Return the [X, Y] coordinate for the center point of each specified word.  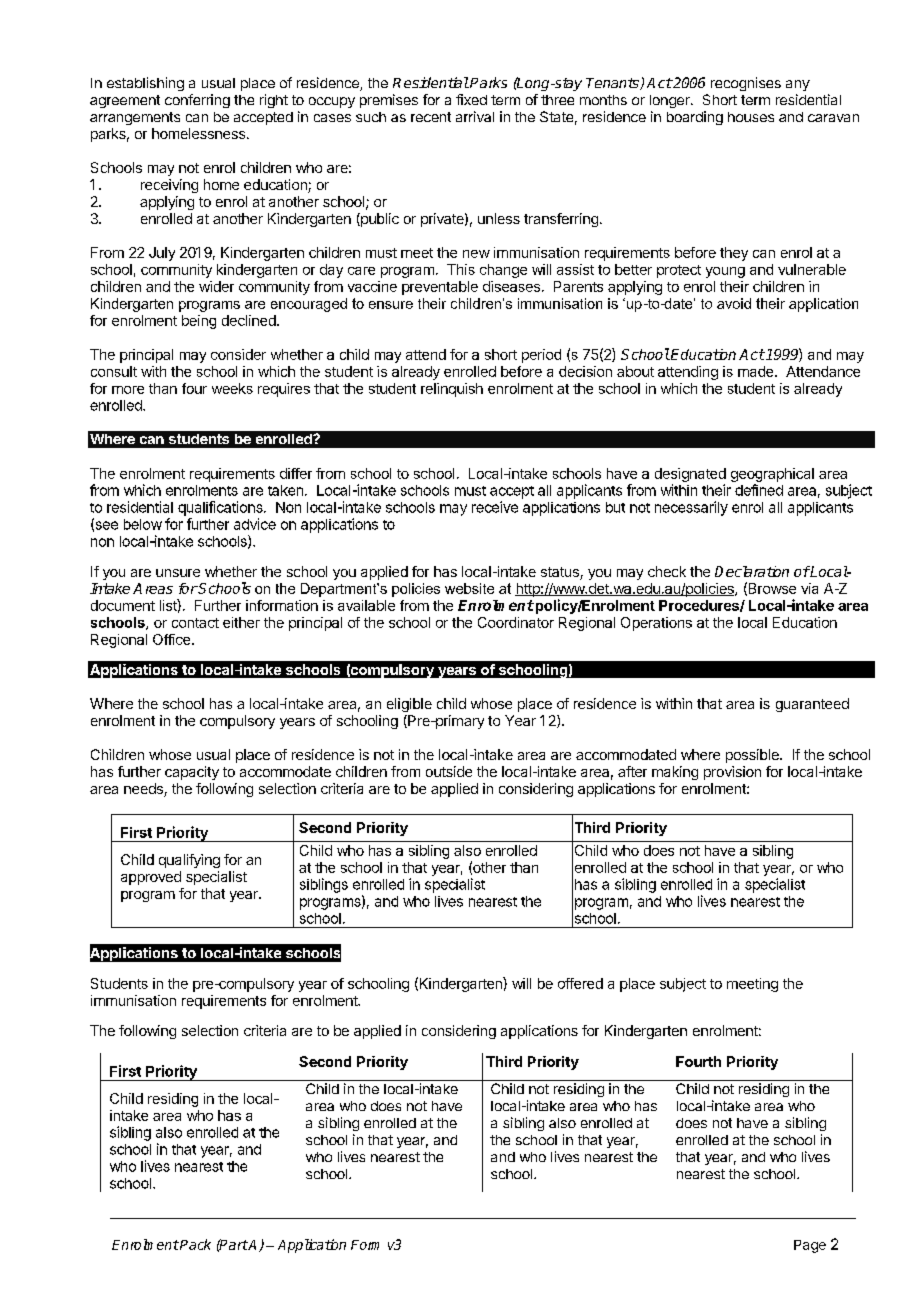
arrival [475, 116]
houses [751, 117]
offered [580, 983]
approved [151, 878]
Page [810, 1246]
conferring [197, 101]
